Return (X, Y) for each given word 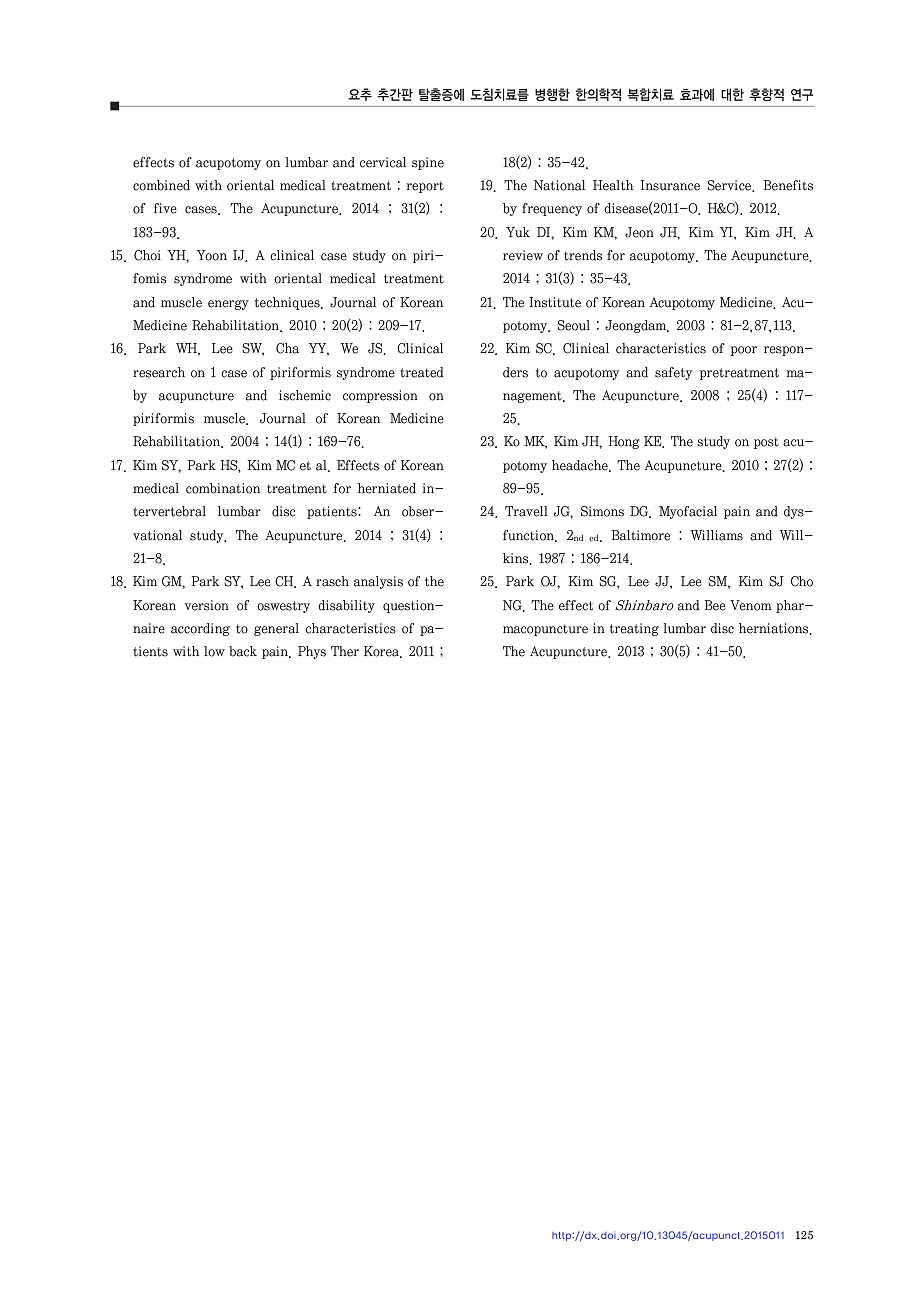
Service (730, 186)
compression (380, 396)
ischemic (305, 395)
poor (744, 351)
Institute (555, 302)
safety (673, 373)
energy (228, 305)
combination (223, 488)
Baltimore (640, 535)
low (214, 651)
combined (161, 185)
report (425, 187)
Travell (526, 511)
